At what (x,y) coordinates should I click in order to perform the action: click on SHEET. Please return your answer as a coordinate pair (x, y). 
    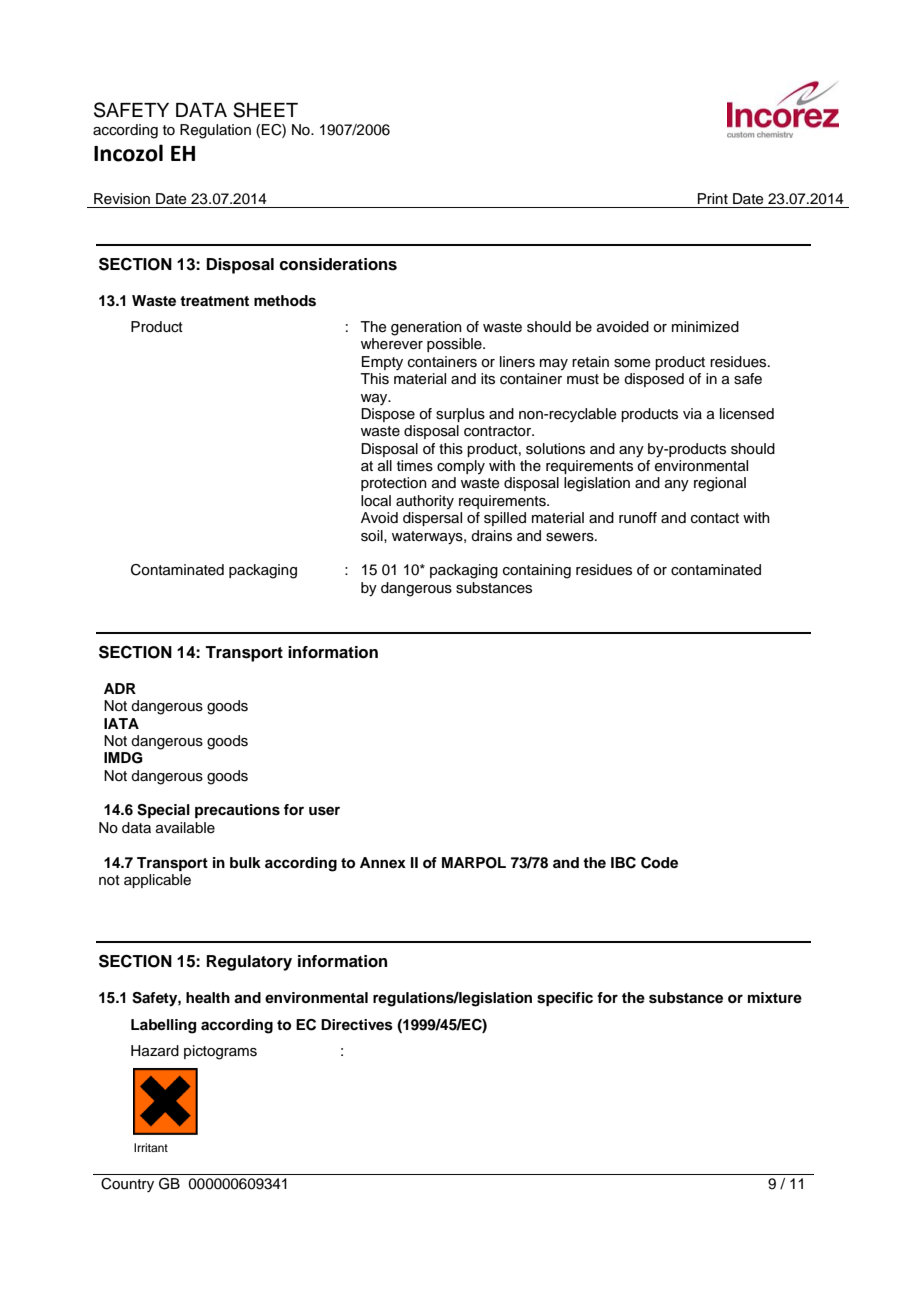
    Looking at the image, I should click on (265, 110).
